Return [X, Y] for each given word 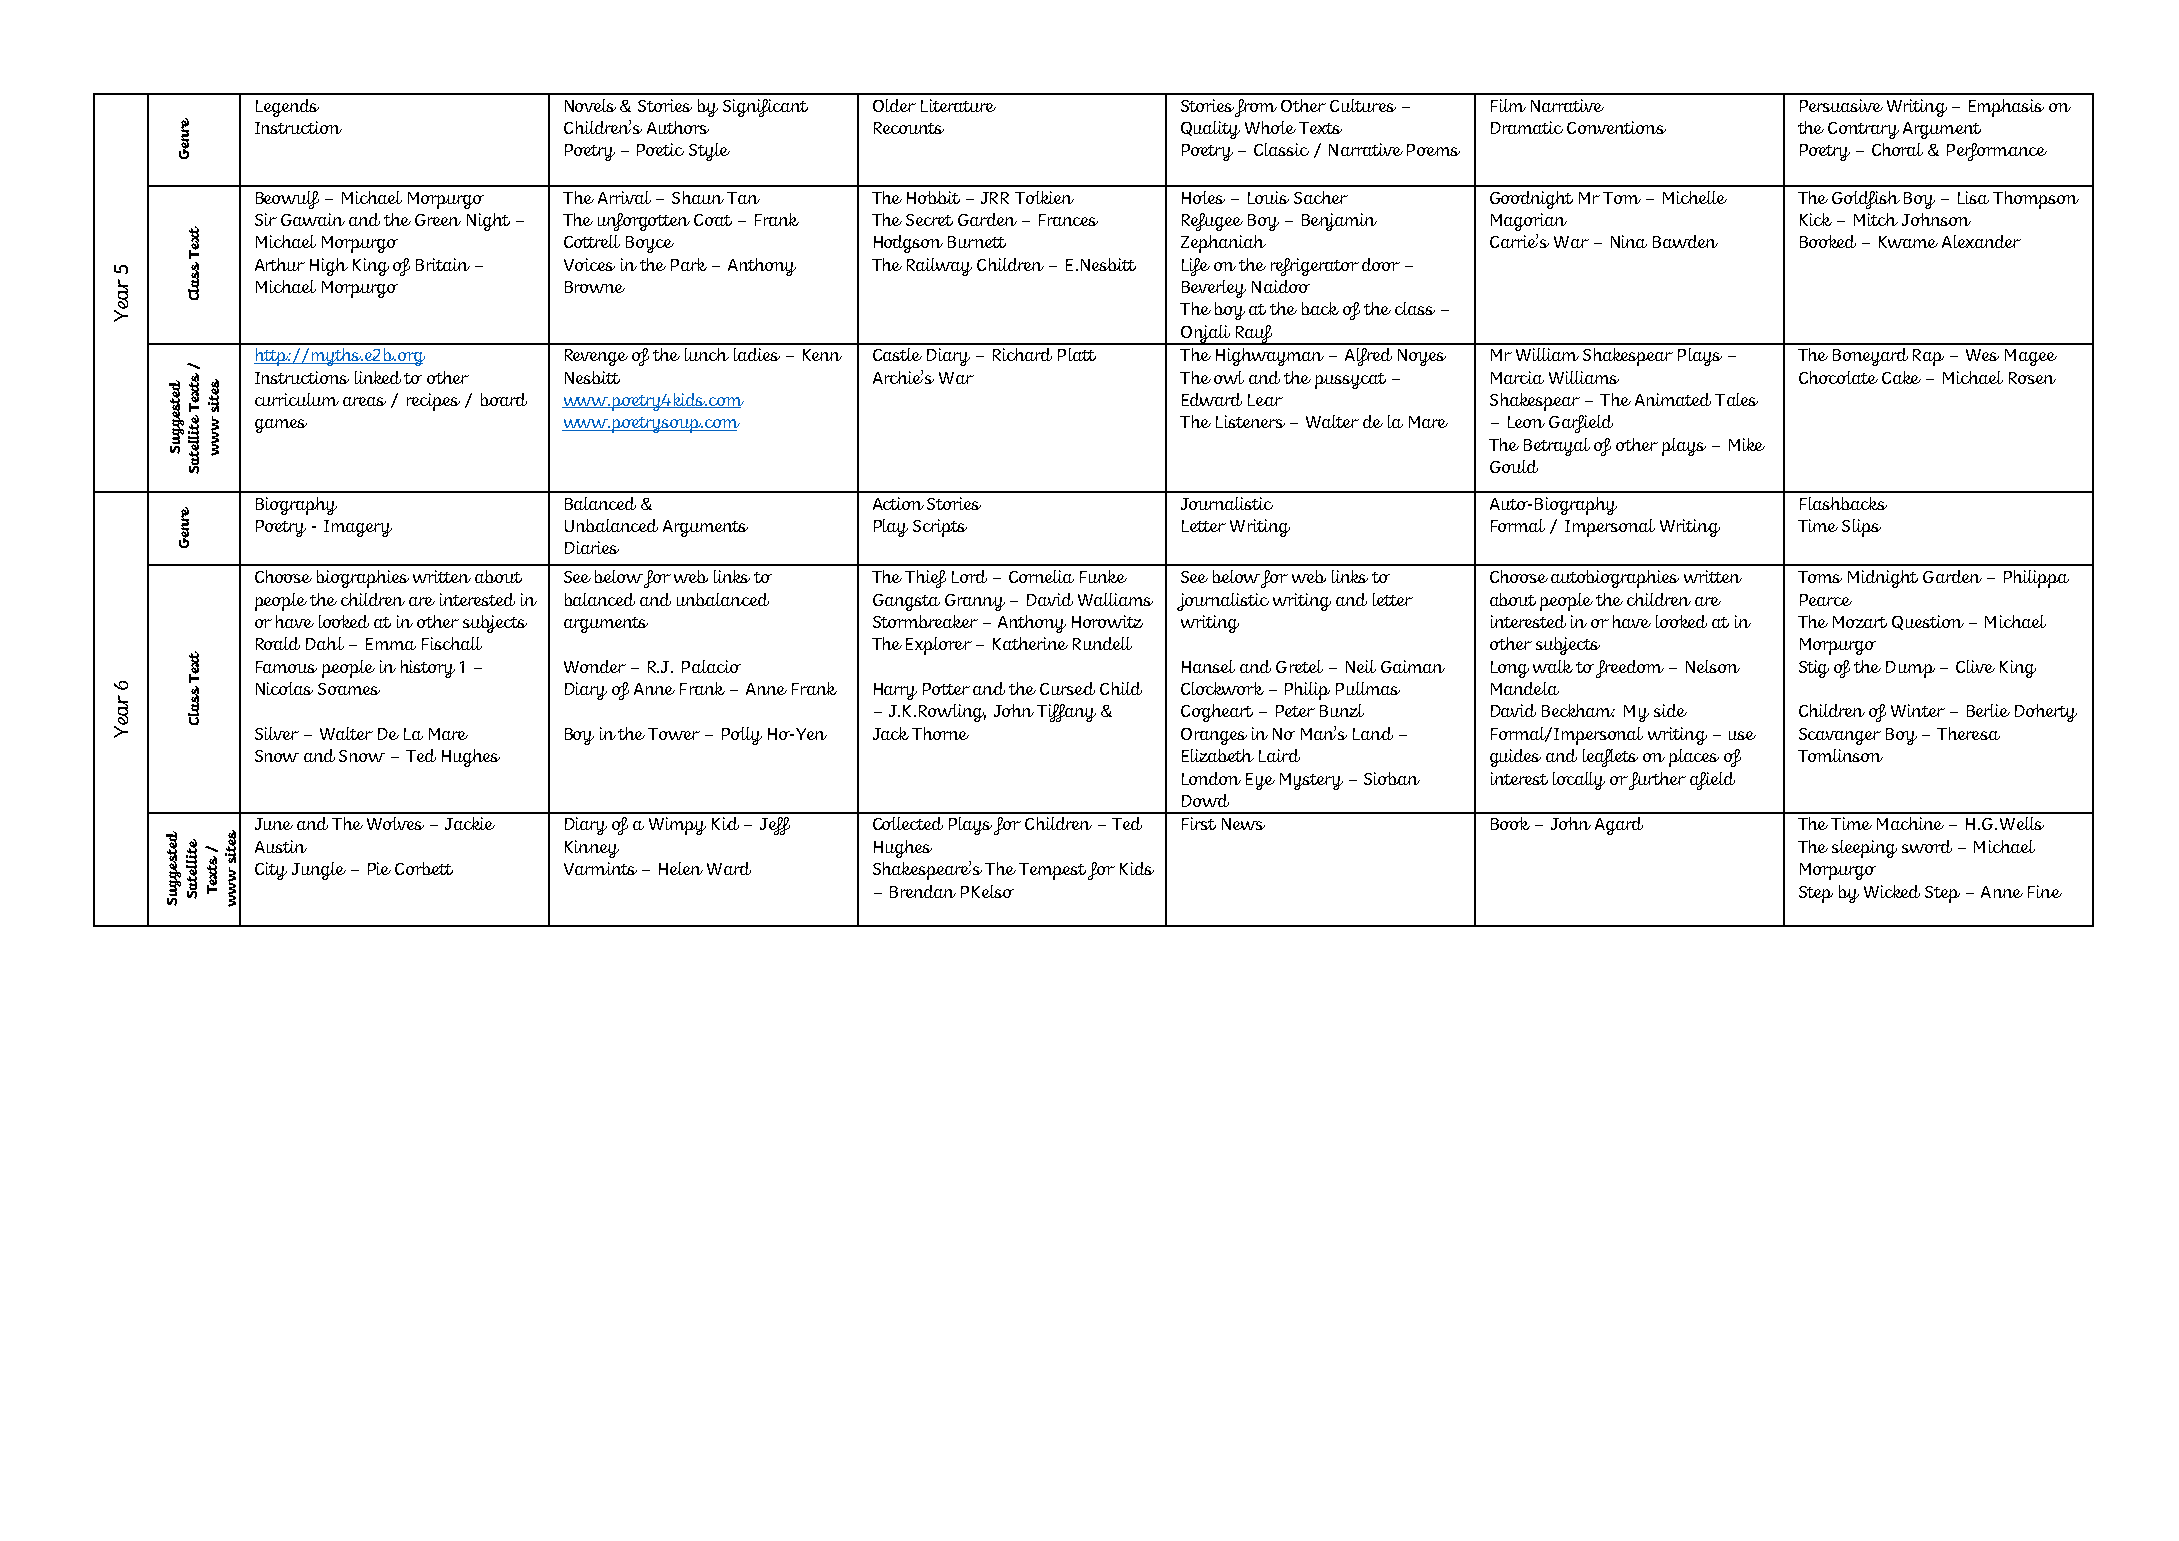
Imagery [358, 528]
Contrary [1863, 130]
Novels [590, 105]
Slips [1861, 528]
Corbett [424, 868]
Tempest [1054, 871]
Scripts [940, 528]
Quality [1210, 130]
